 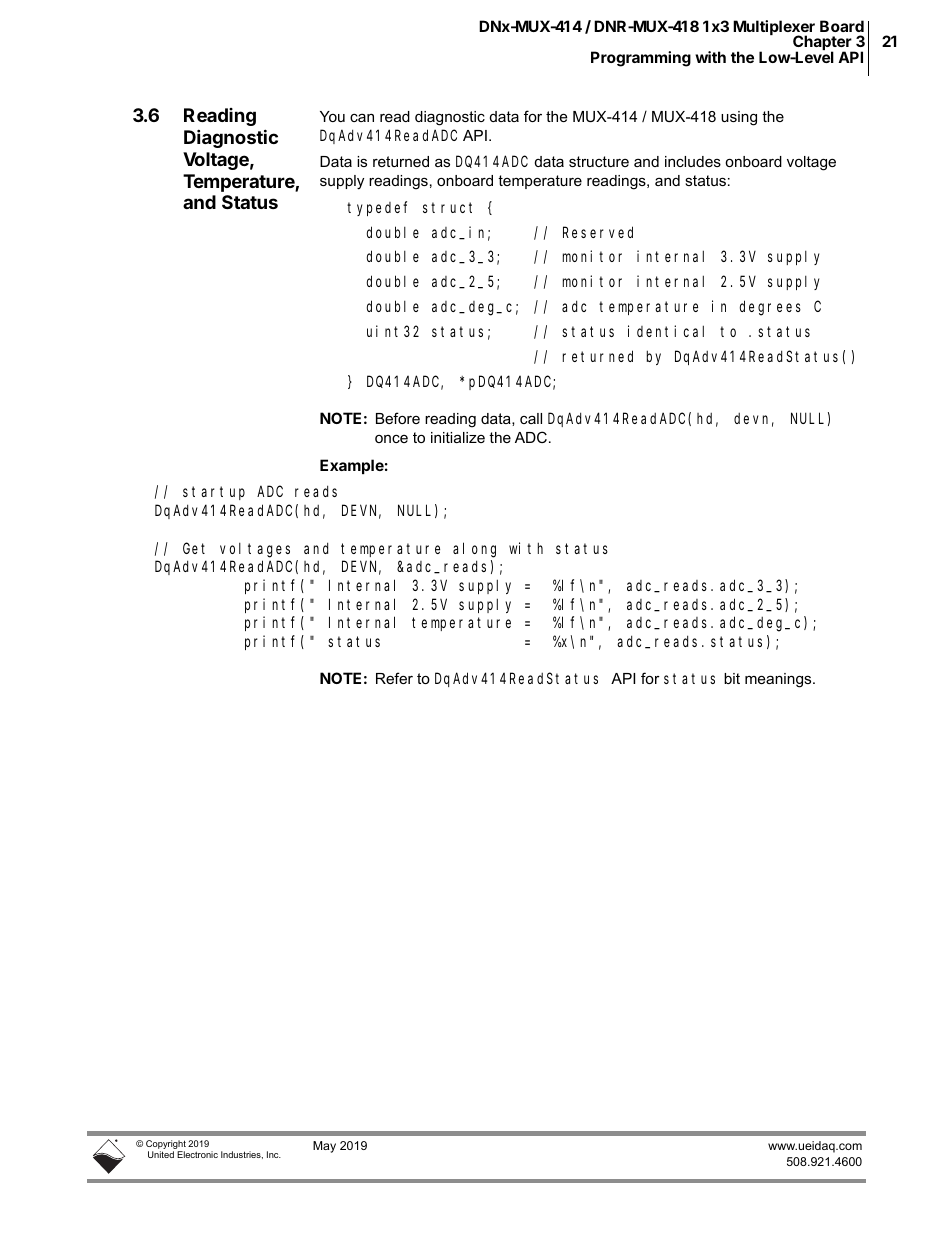 I want to click on meanings, so click(x=779, y=680).
